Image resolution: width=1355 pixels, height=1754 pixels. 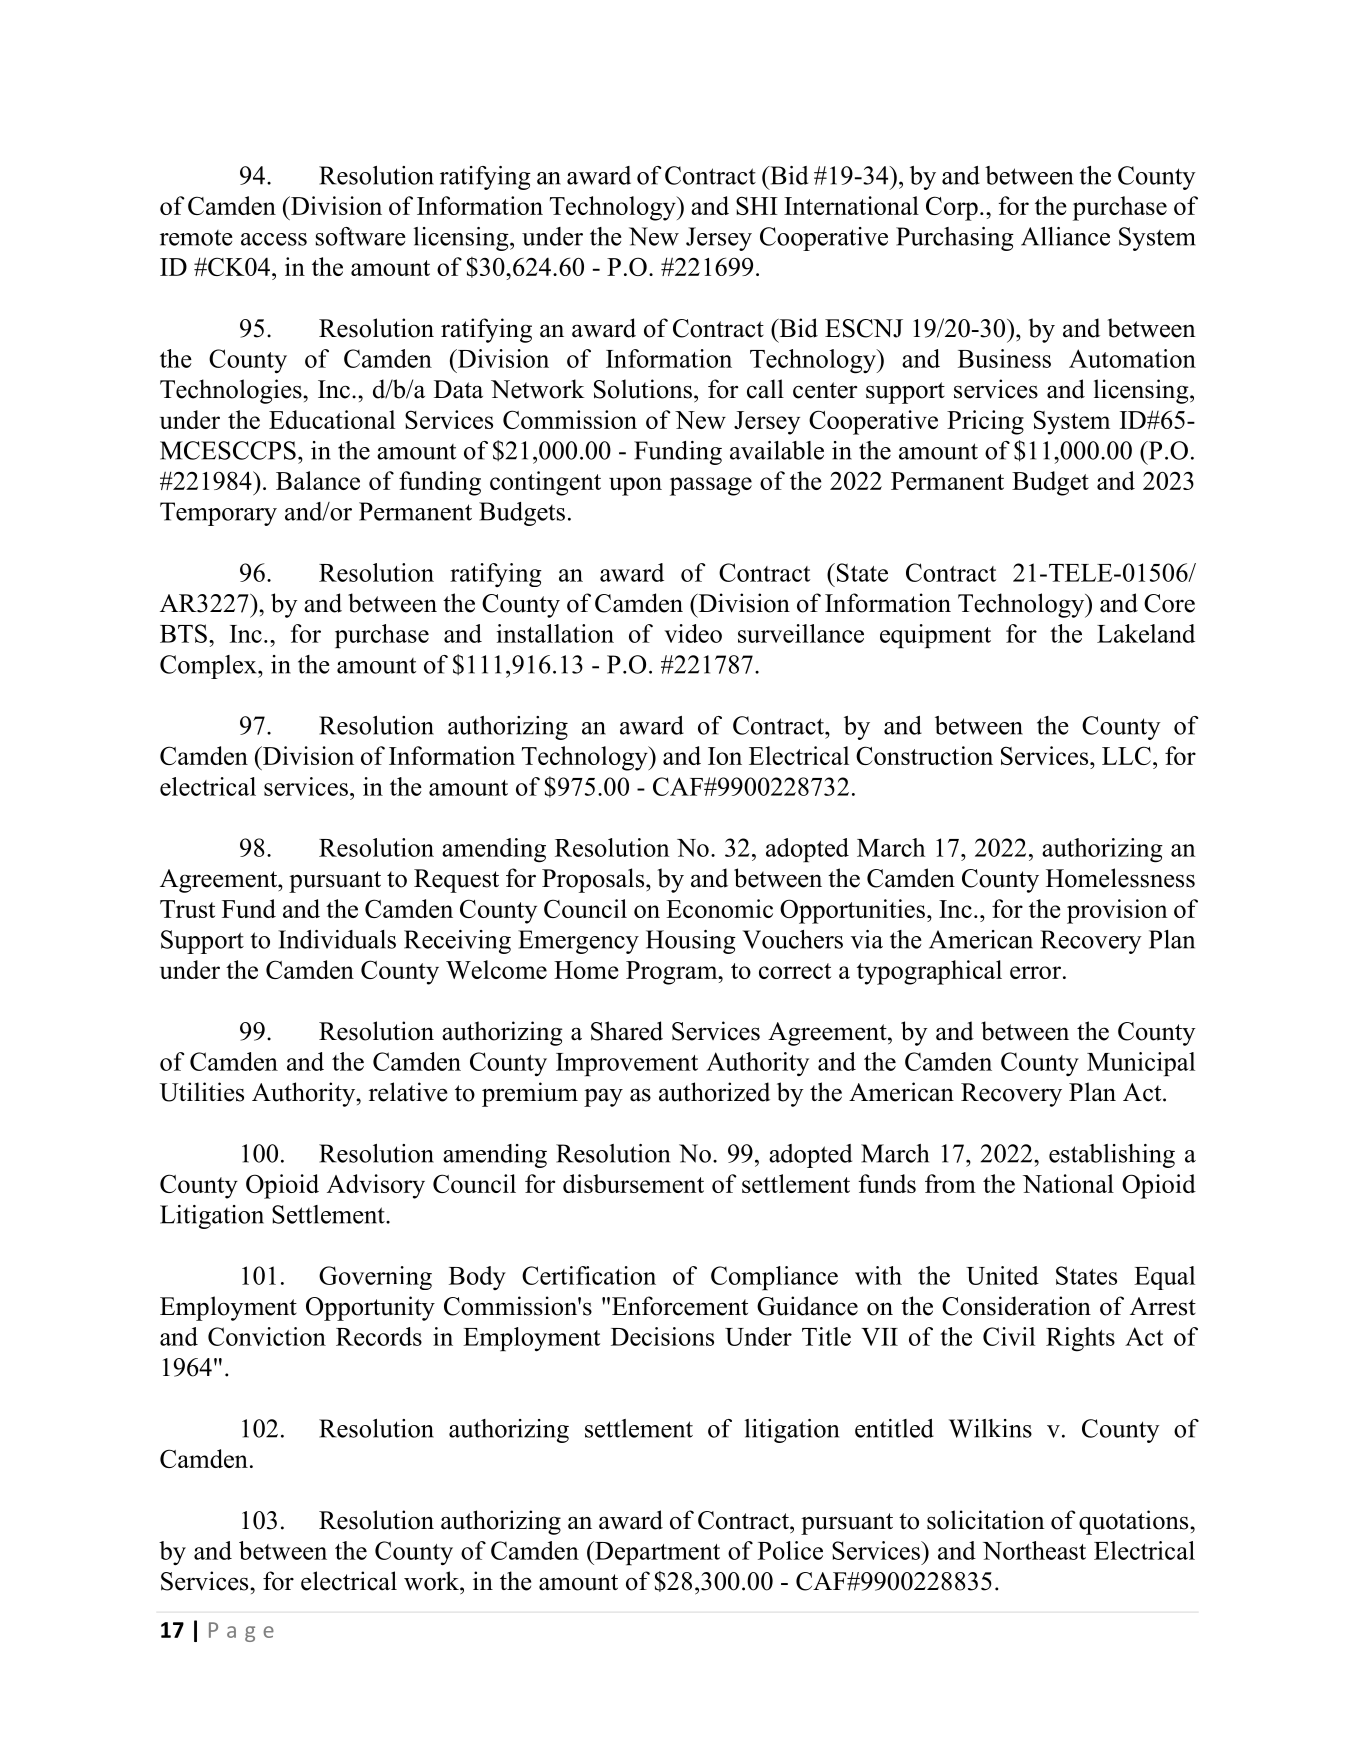 I want to click on Alliance, so click(x=1065, y=236).
